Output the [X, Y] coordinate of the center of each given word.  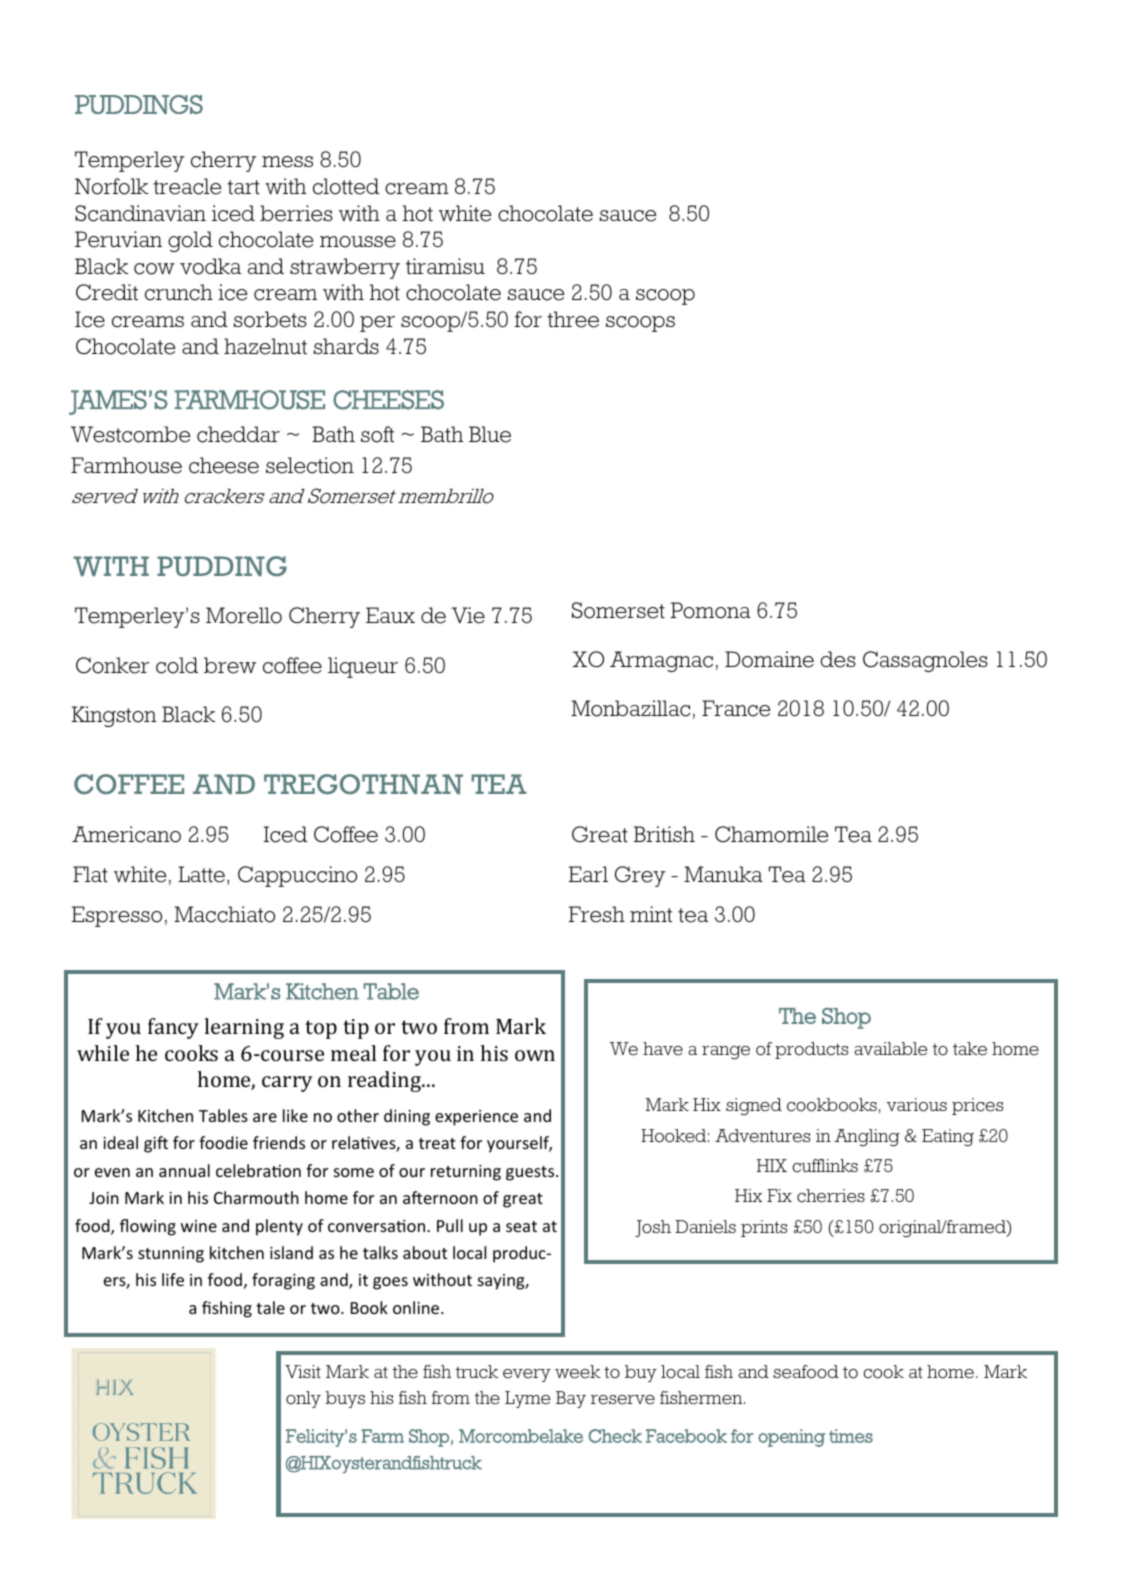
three [573, 319]
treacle [187, 186]
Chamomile [771, 834]
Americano [126, 834]
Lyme [527, 1399]
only [303, 1399]
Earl [588, 874]
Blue [490, 434]
